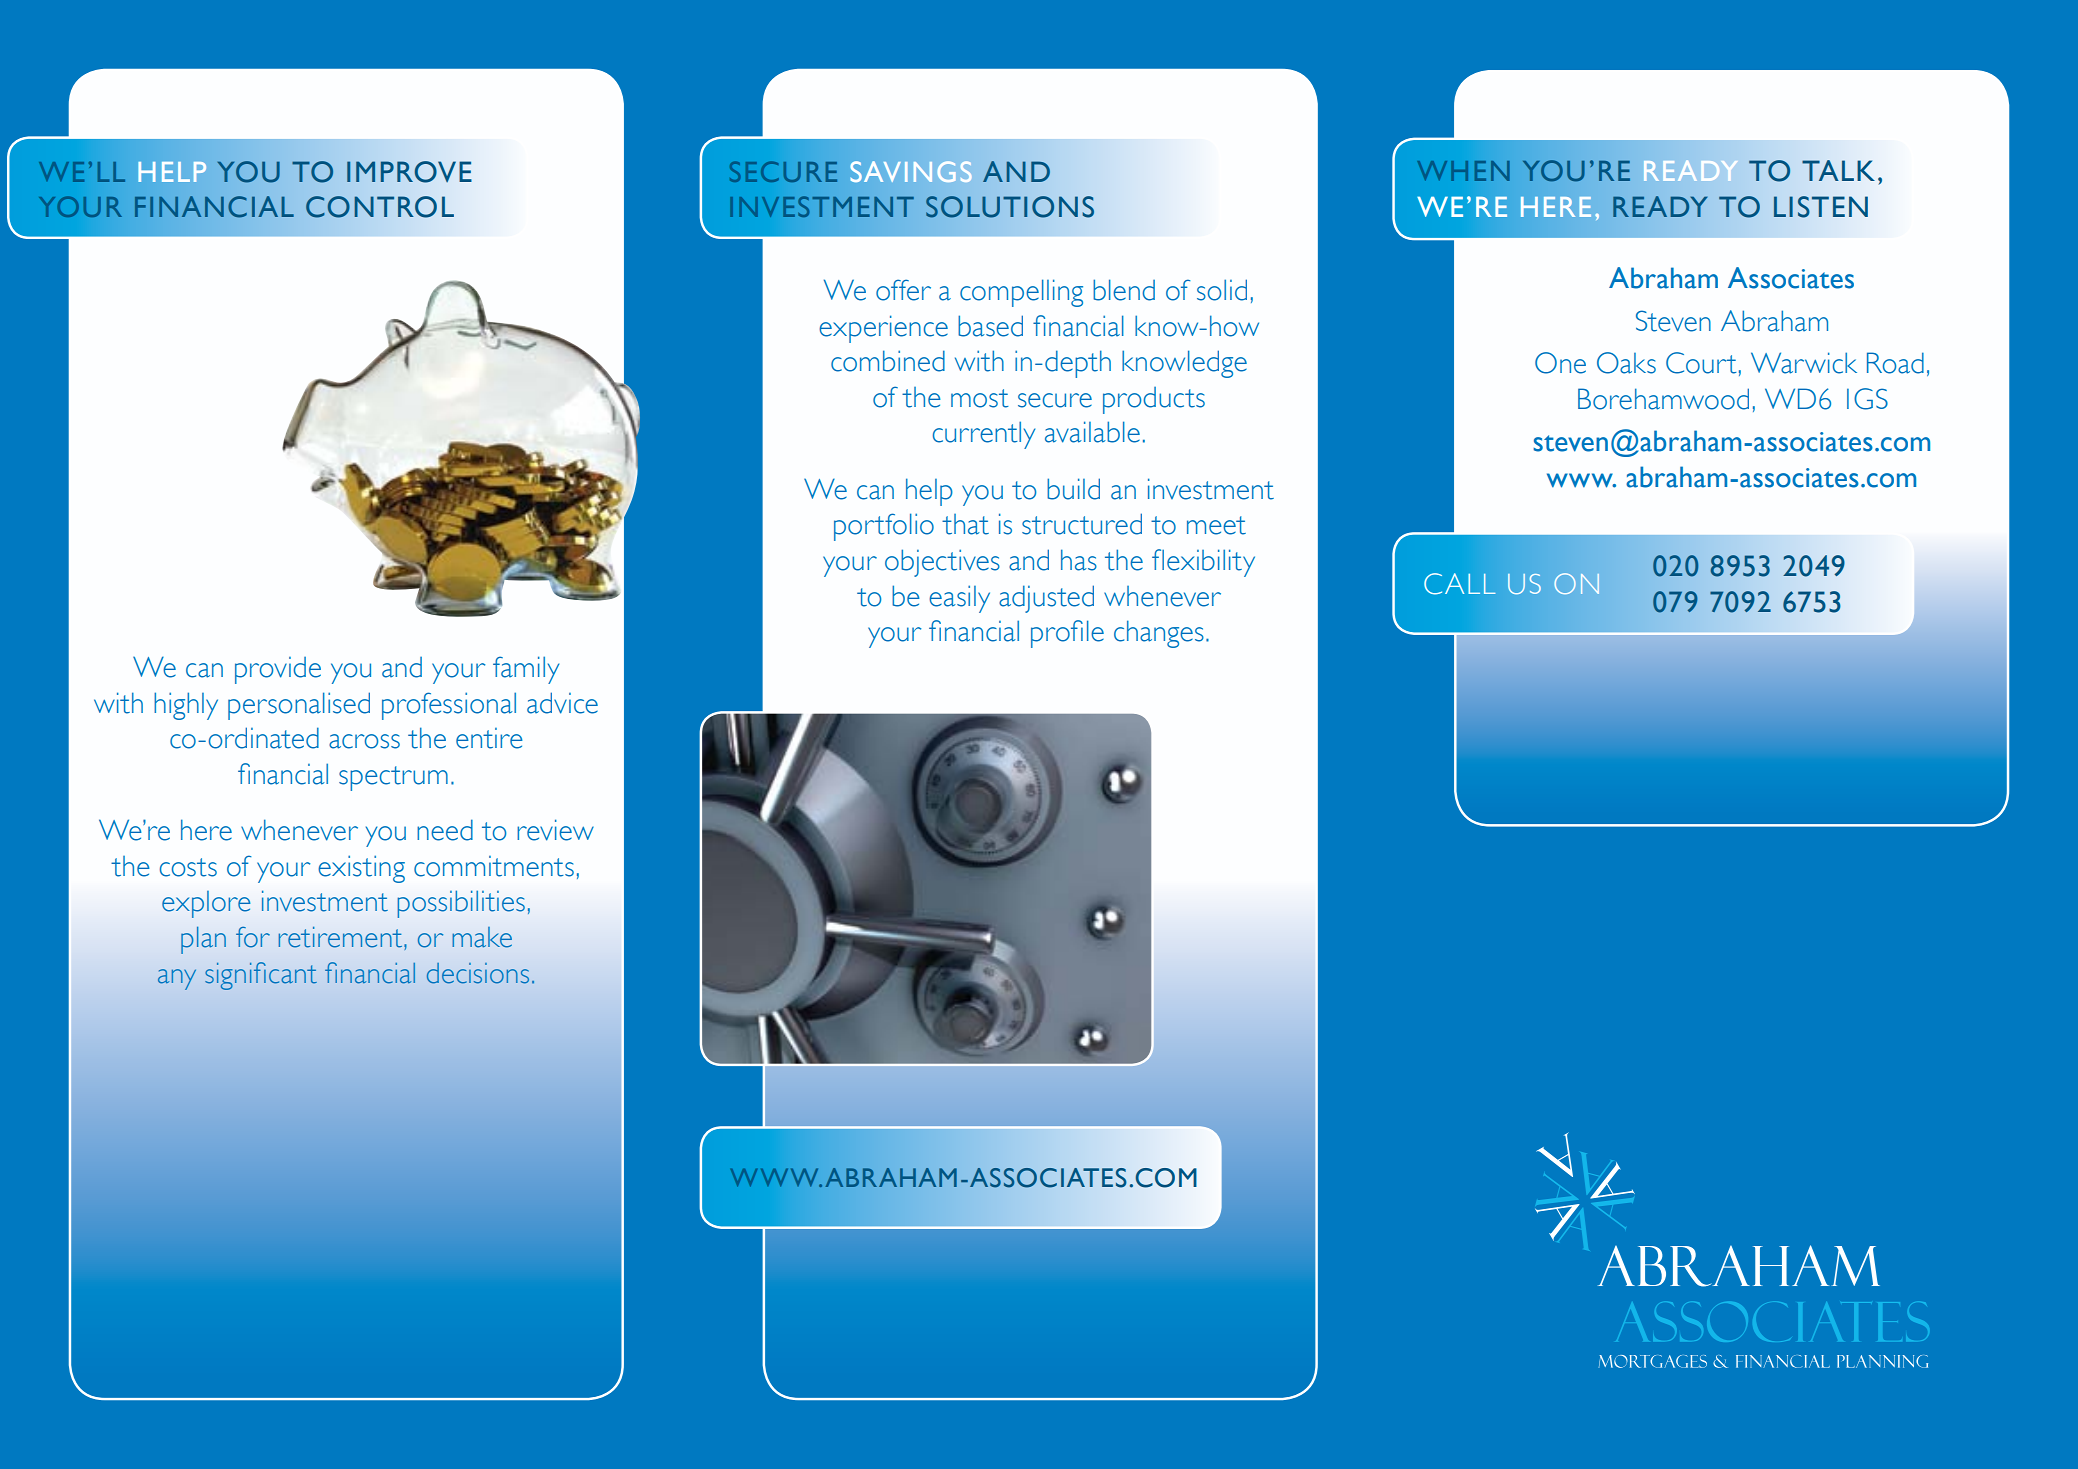  Describe the element at coordinates (478, 973) in the screenshot. I see `decisions` at that location.
